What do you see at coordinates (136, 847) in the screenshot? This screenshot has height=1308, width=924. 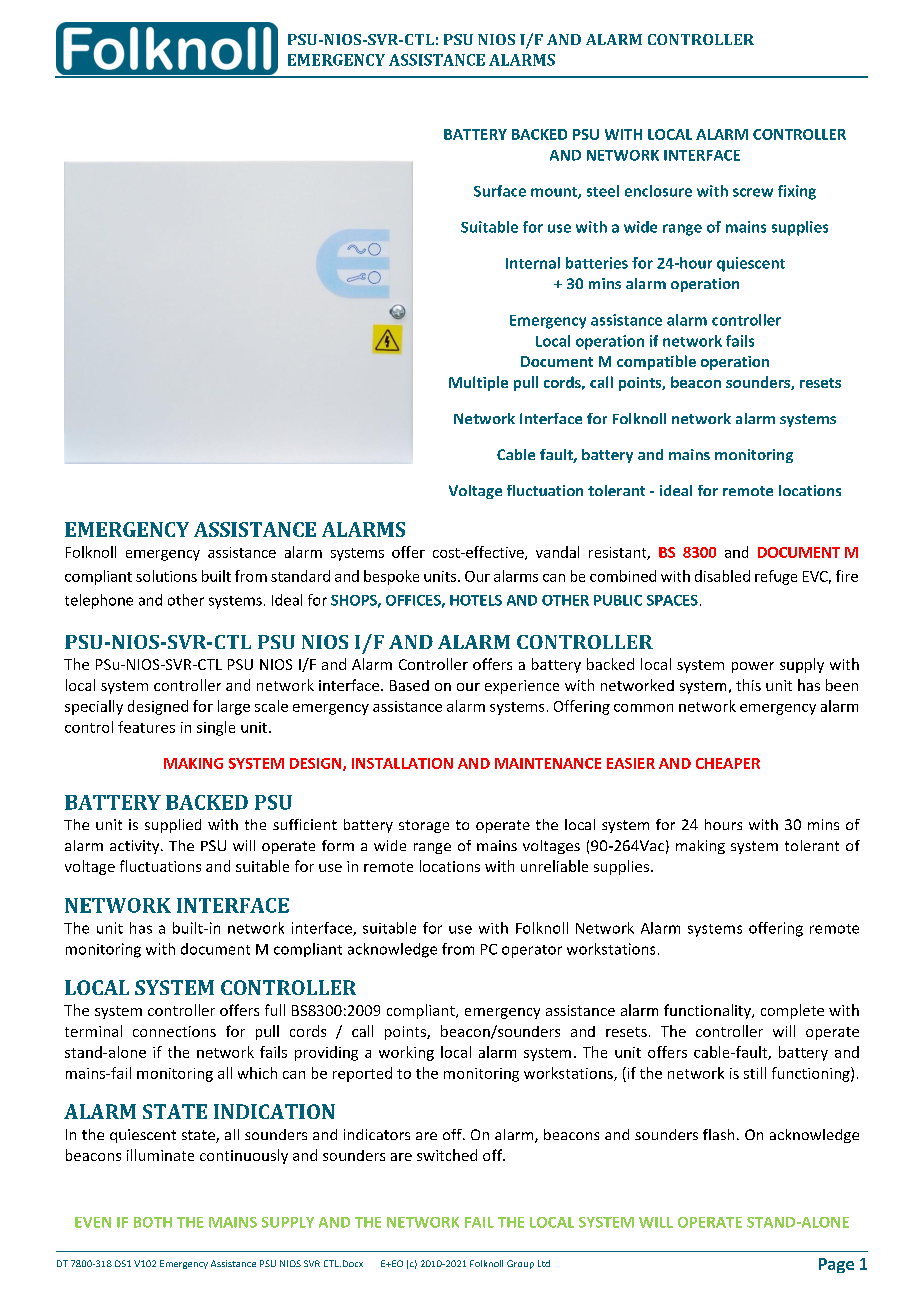 I see `activity` at bounding box center [136, 847].
